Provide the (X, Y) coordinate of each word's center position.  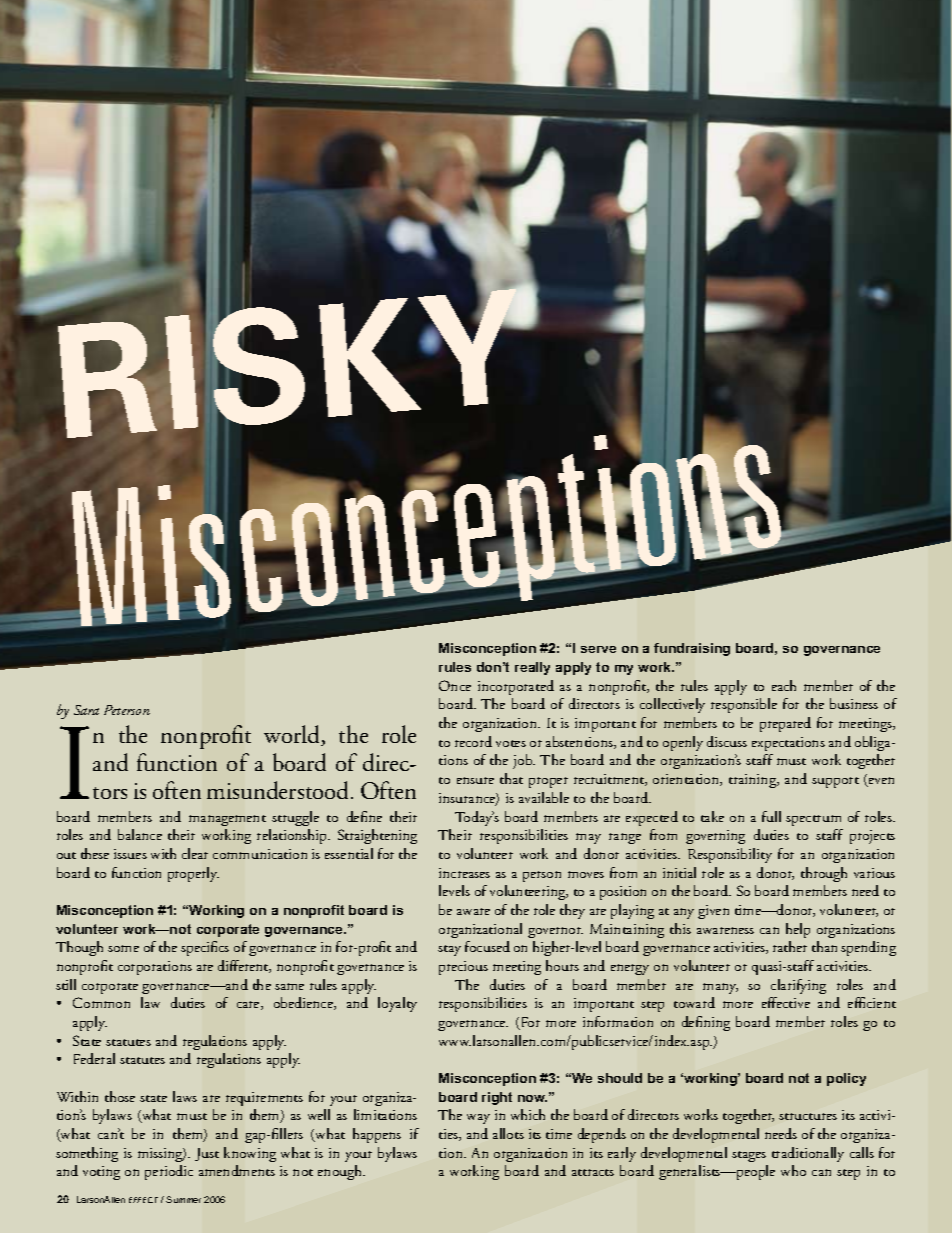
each (784, 685)
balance (140, 834)
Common (101, 1002)
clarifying (798, 986)
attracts (593, 1172)
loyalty (397, 1004)
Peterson (127, 710)
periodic (169, 1172)
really (532, 668)
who (793, 1170)
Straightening (377, 836)
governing (715, 837)
